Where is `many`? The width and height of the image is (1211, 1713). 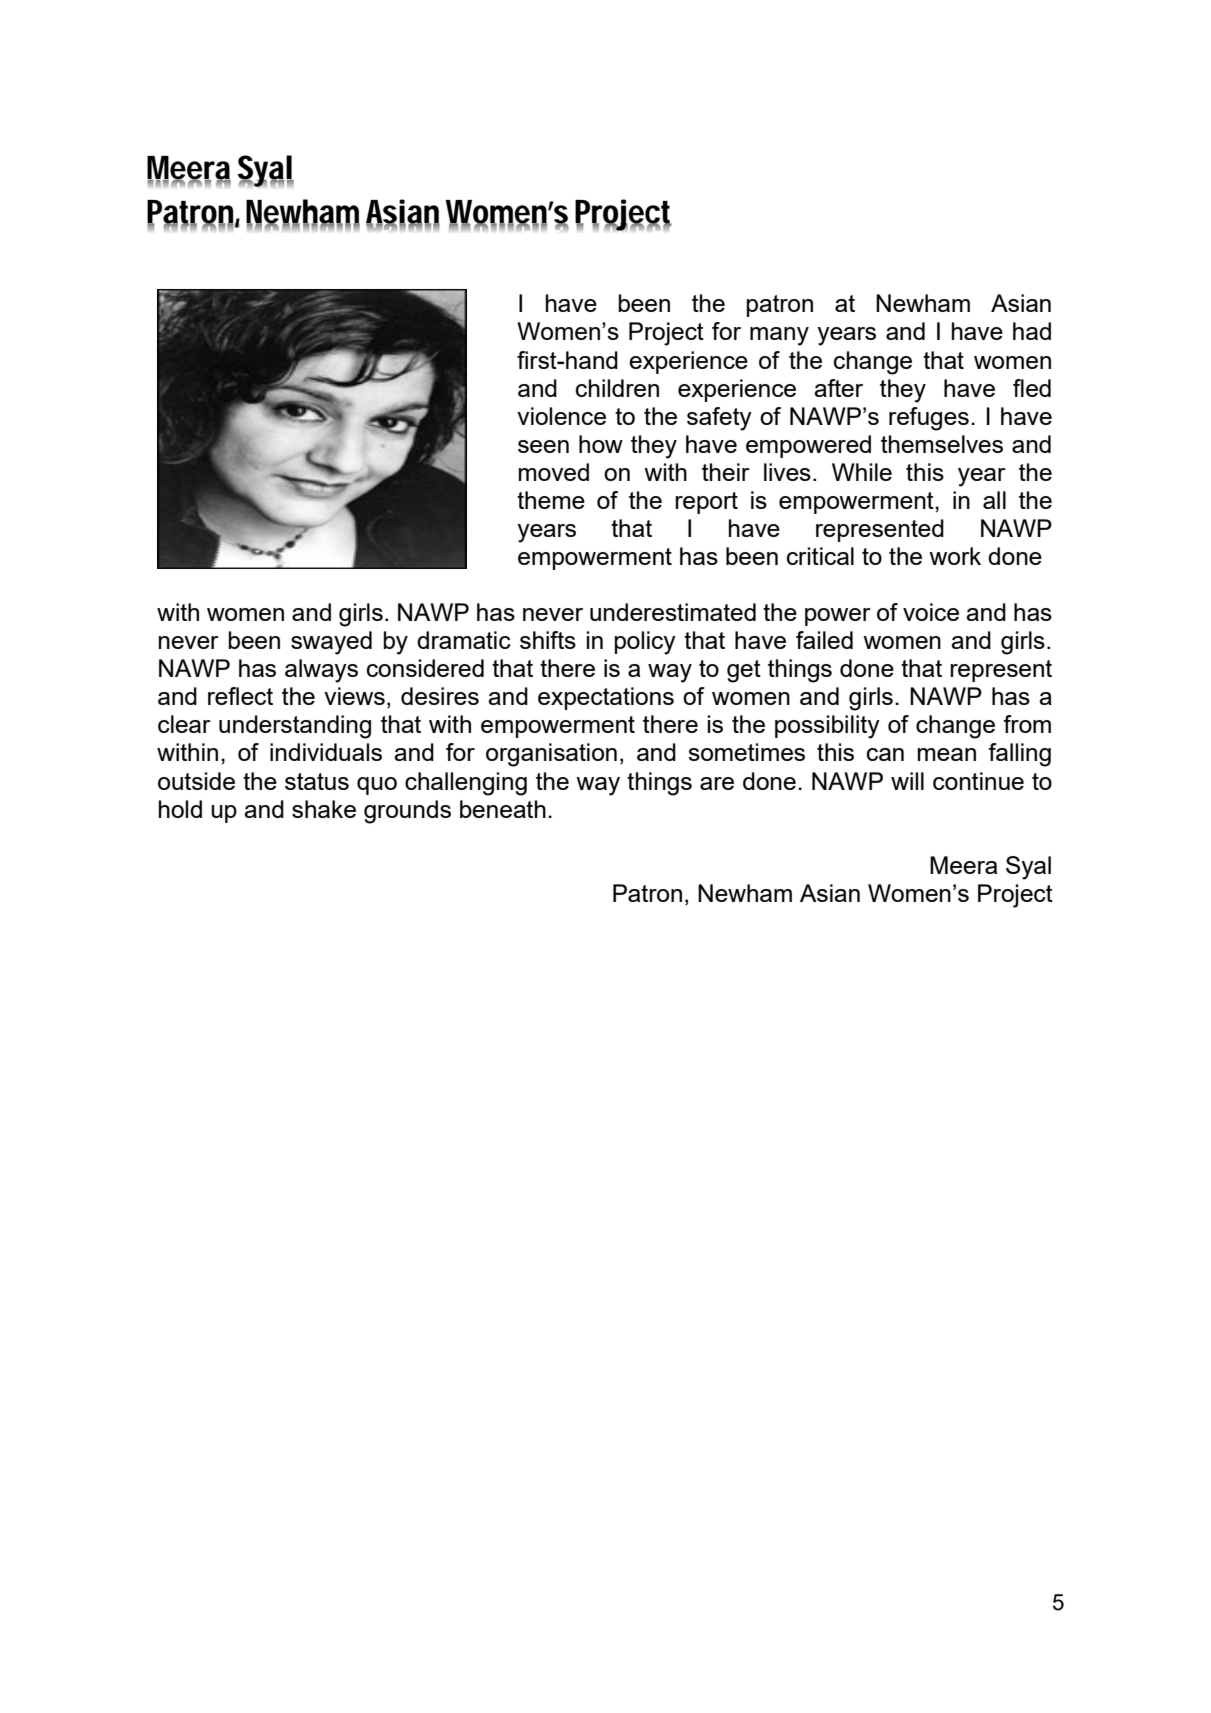 many is located at coordinates (779, 336).
